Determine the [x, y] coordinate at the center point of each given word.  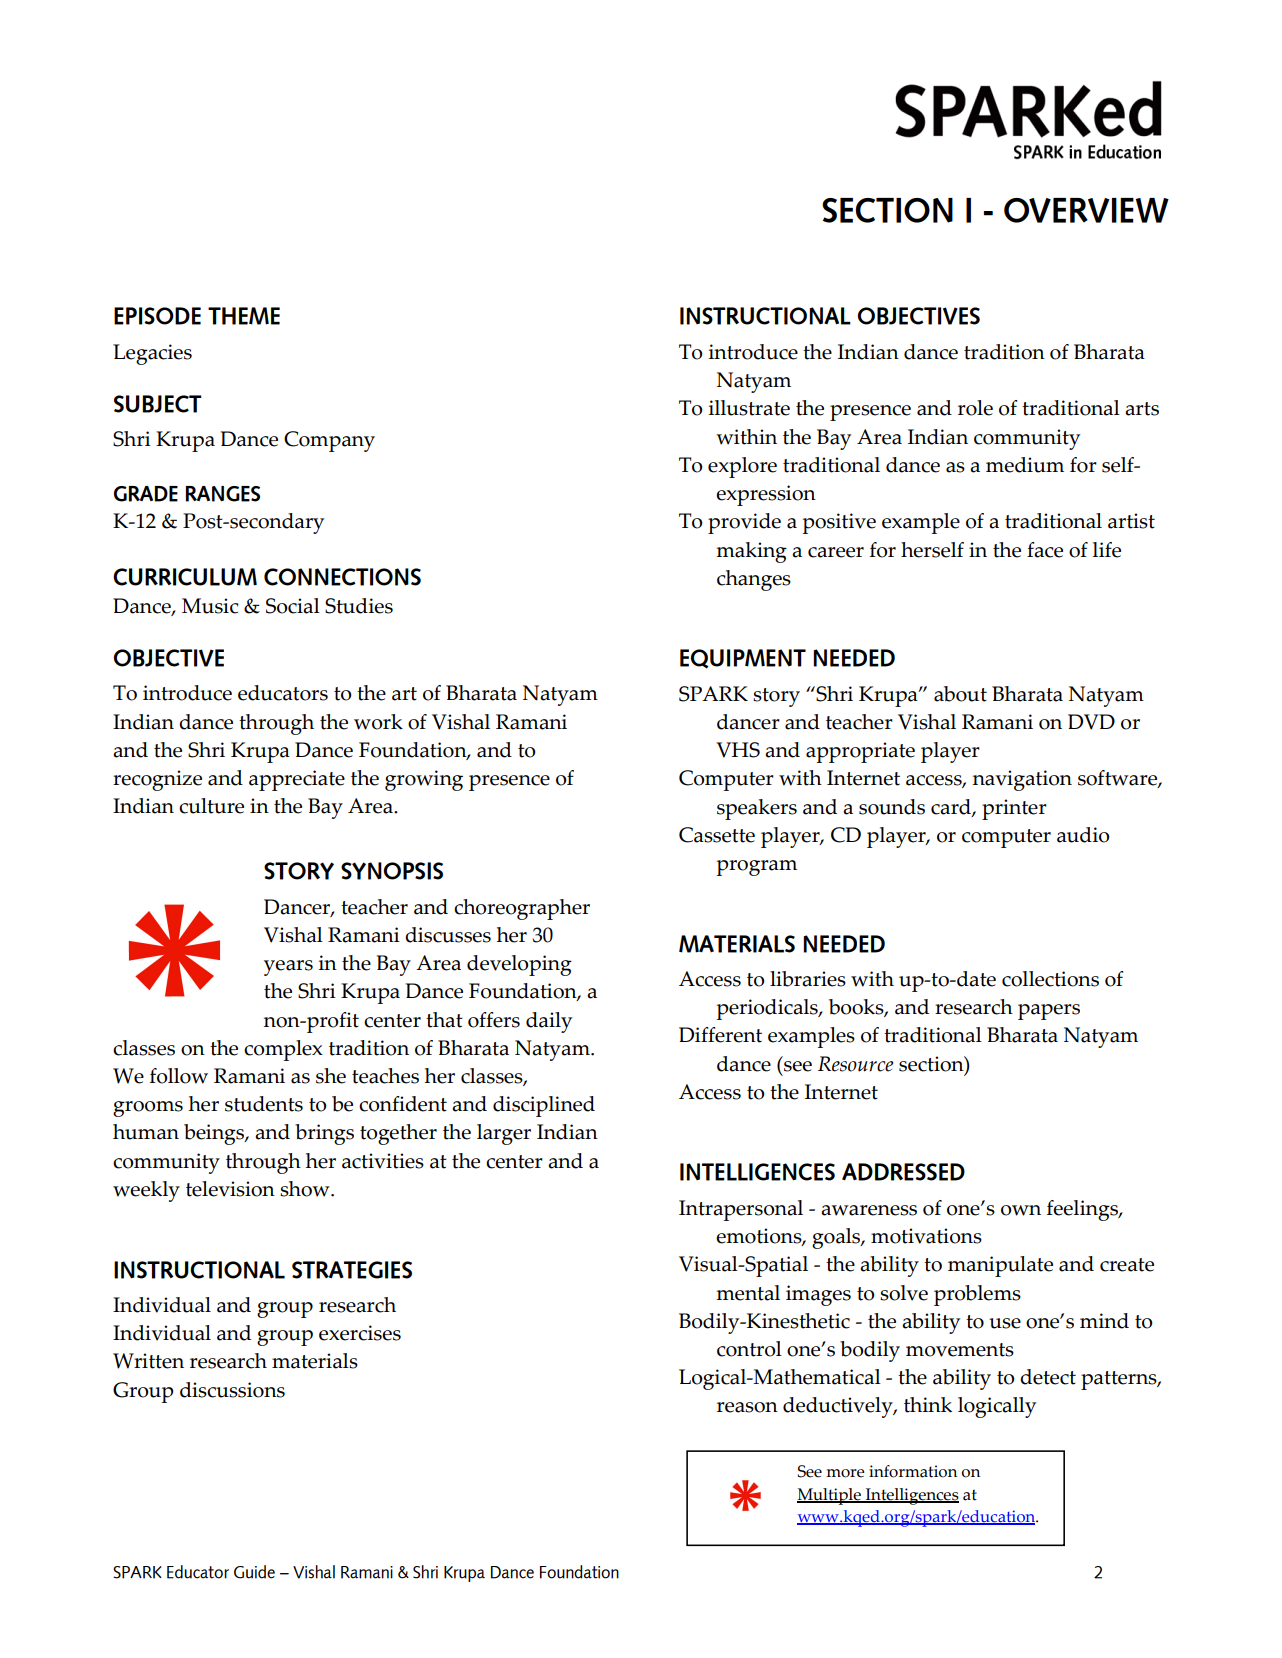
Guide [254, 1572]
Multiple [830, 1496]
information [913, 1471]
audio [1083, 835]
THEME [244, 316]
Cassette [717, 835]
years [288, 968]
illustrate [749, 408]
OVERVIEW [1086, 210]
